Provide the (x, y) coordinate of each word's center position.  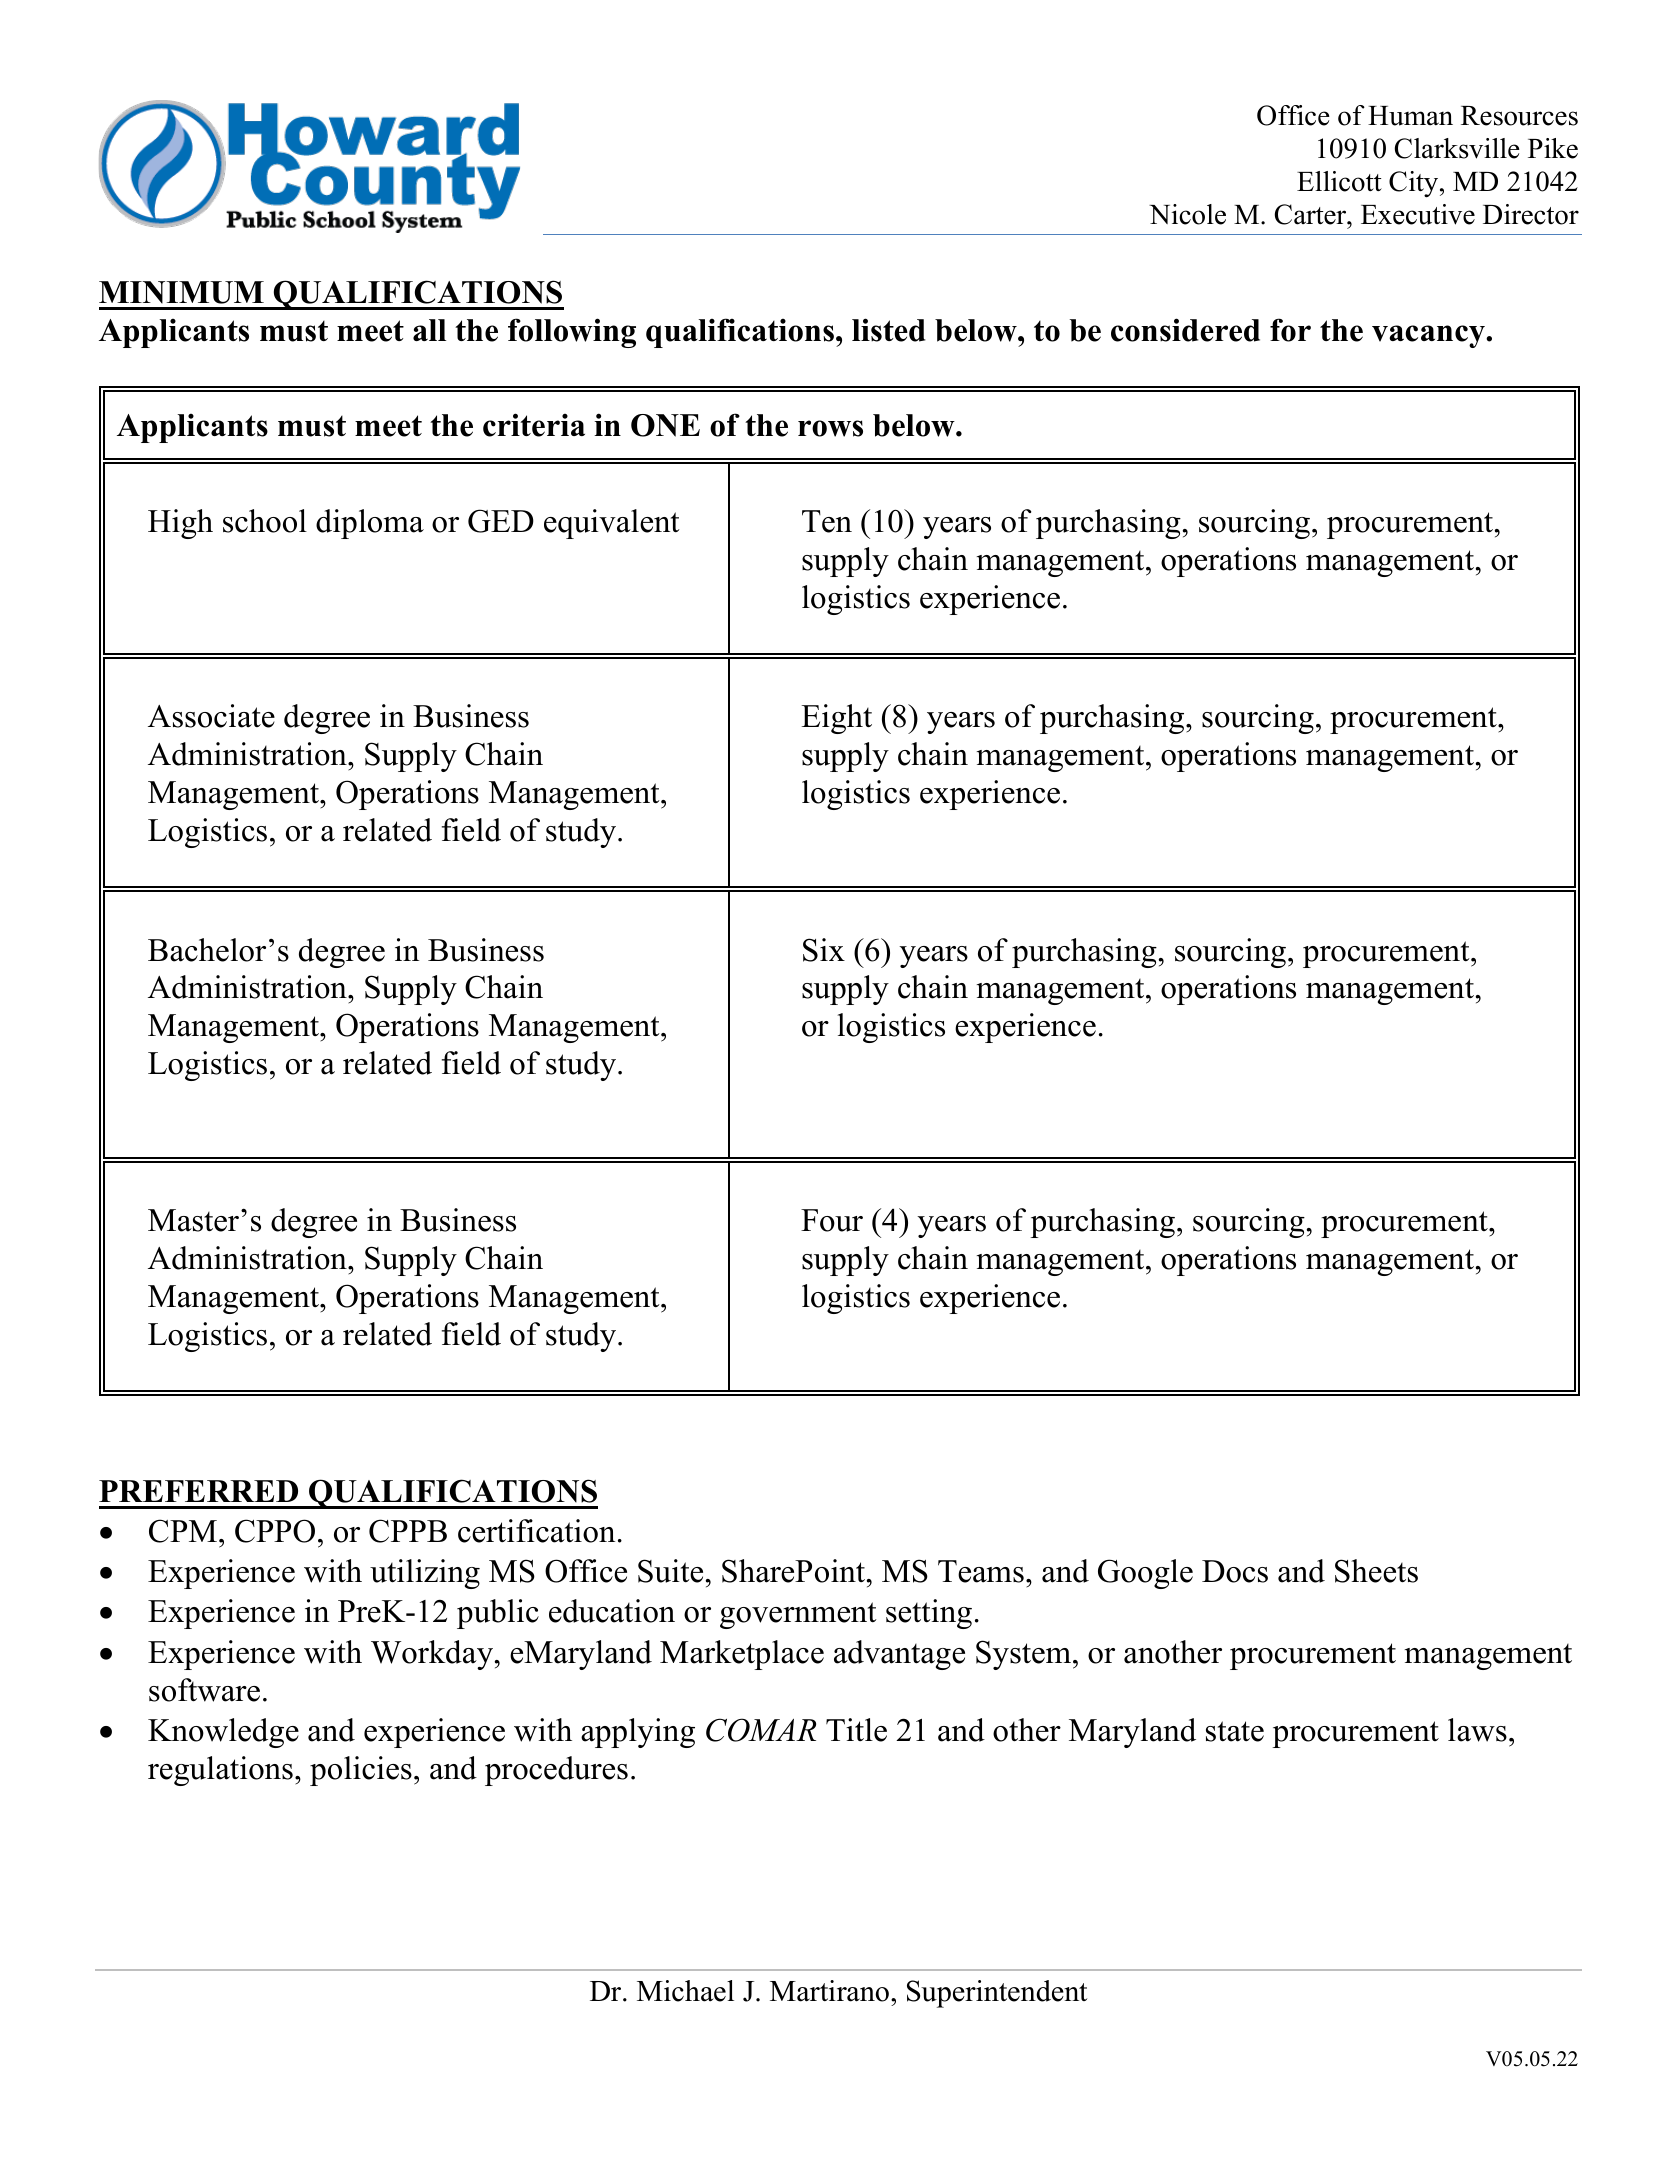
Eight (836, 719)
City (1415, 184)
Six (824, 950)
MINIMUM (181, 292)
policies (361, 1771)
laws (1477, 1730)
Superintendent (997, 1994)
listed (889, 330)
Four (832, 1220)
